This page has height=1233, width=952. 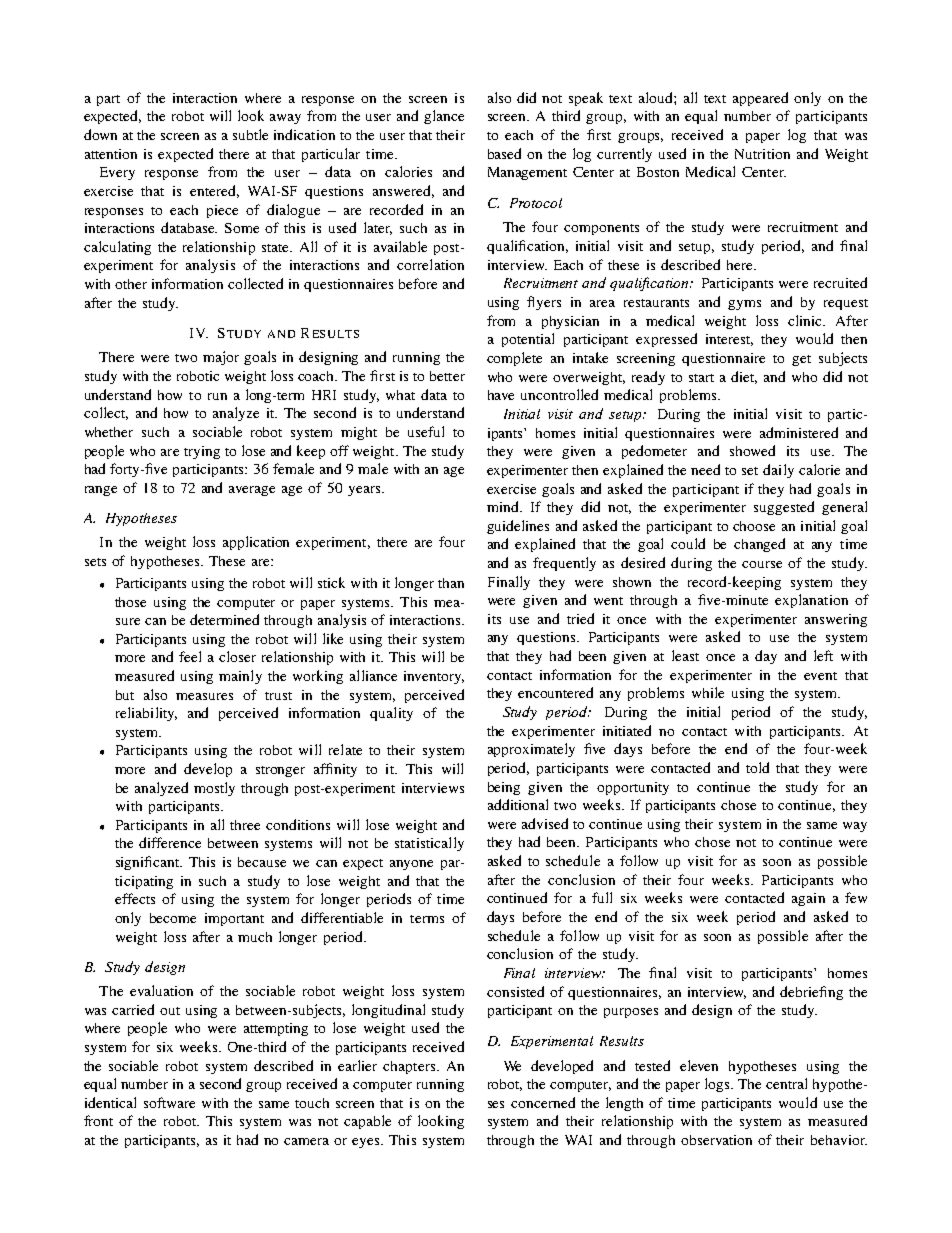 What do you see at coordinates (444, 117) in the page?
I see `glance` at bounding box center [444, 117].
